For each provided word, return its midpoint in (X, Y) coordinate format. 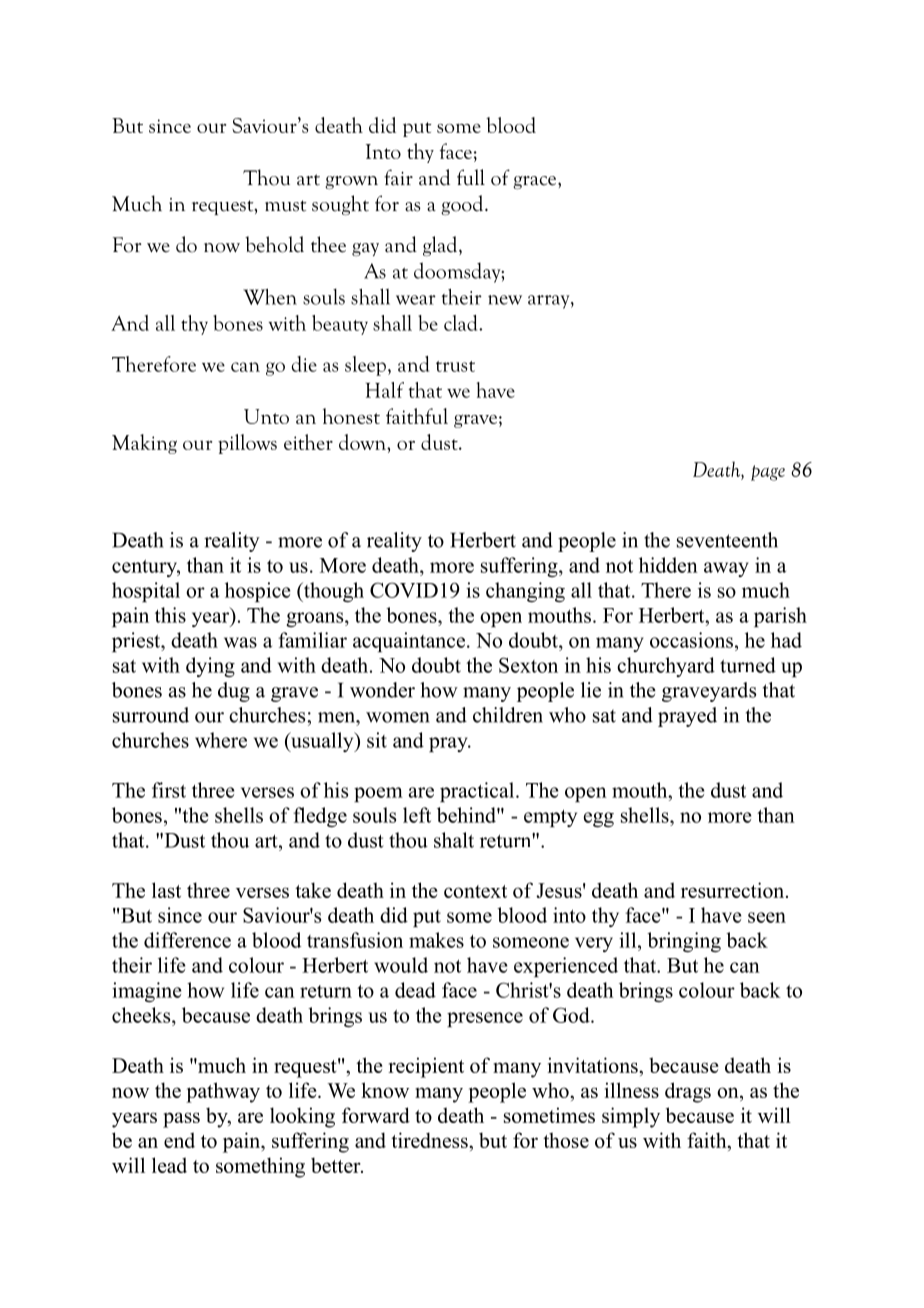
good (463, 205)
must (286, 206)
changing (525, 592)
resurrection (734, 890)
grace (536, 182)
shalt (454, 840)
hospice (258, 592)
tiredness (430, 1140)
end (179, 1140)
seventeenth (727, 540)
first (169, 790)
